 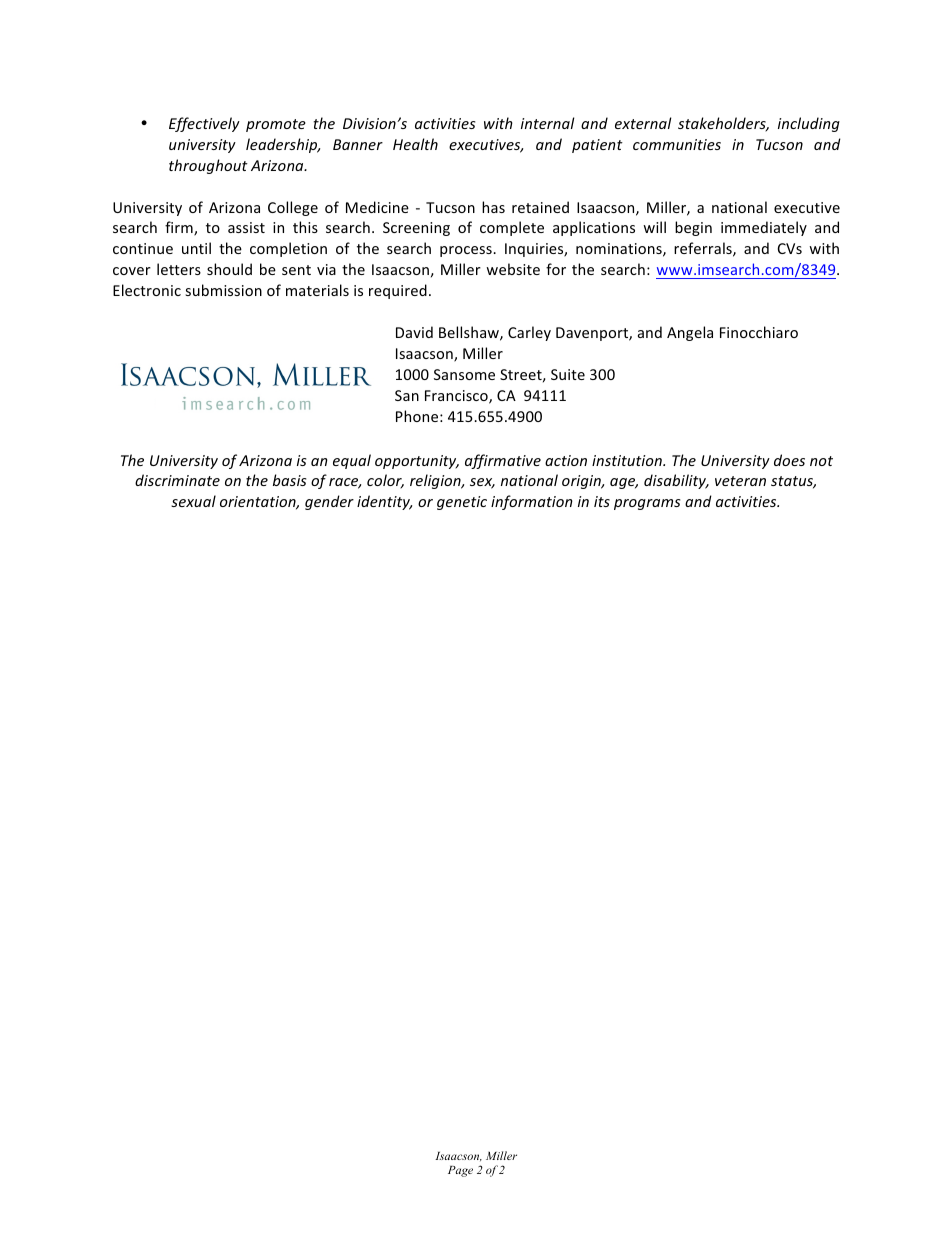 What do you see at coordinates (529, 333) in the image?
I see `Carley` at bounding box center [529, 333].
